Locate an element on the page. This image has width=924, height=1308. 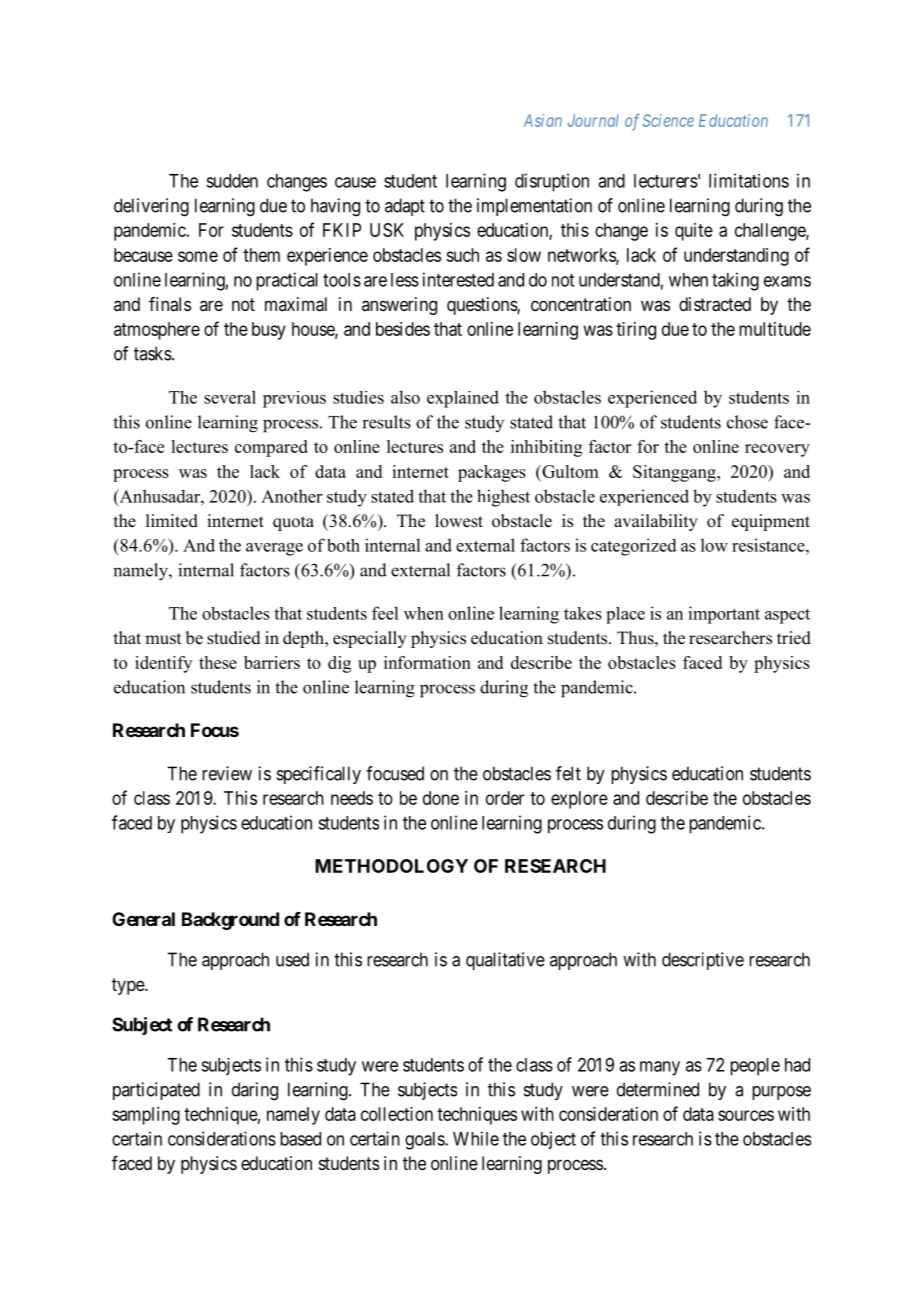
important is located at coordinates (724, 615).
